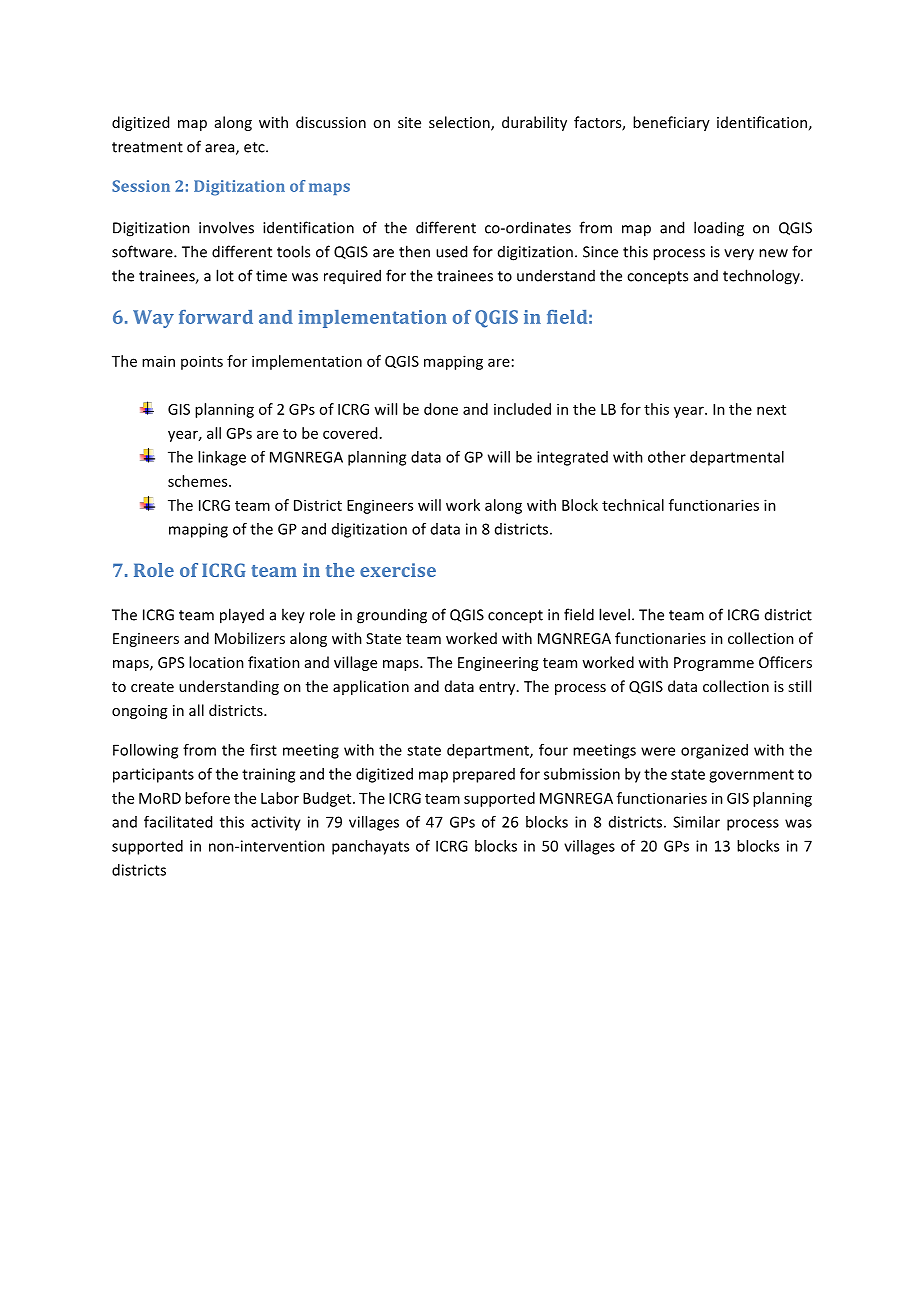  What do you see at coordinates (460, 123) in the image?
I see `selection` at bounding box center [460, 123].
